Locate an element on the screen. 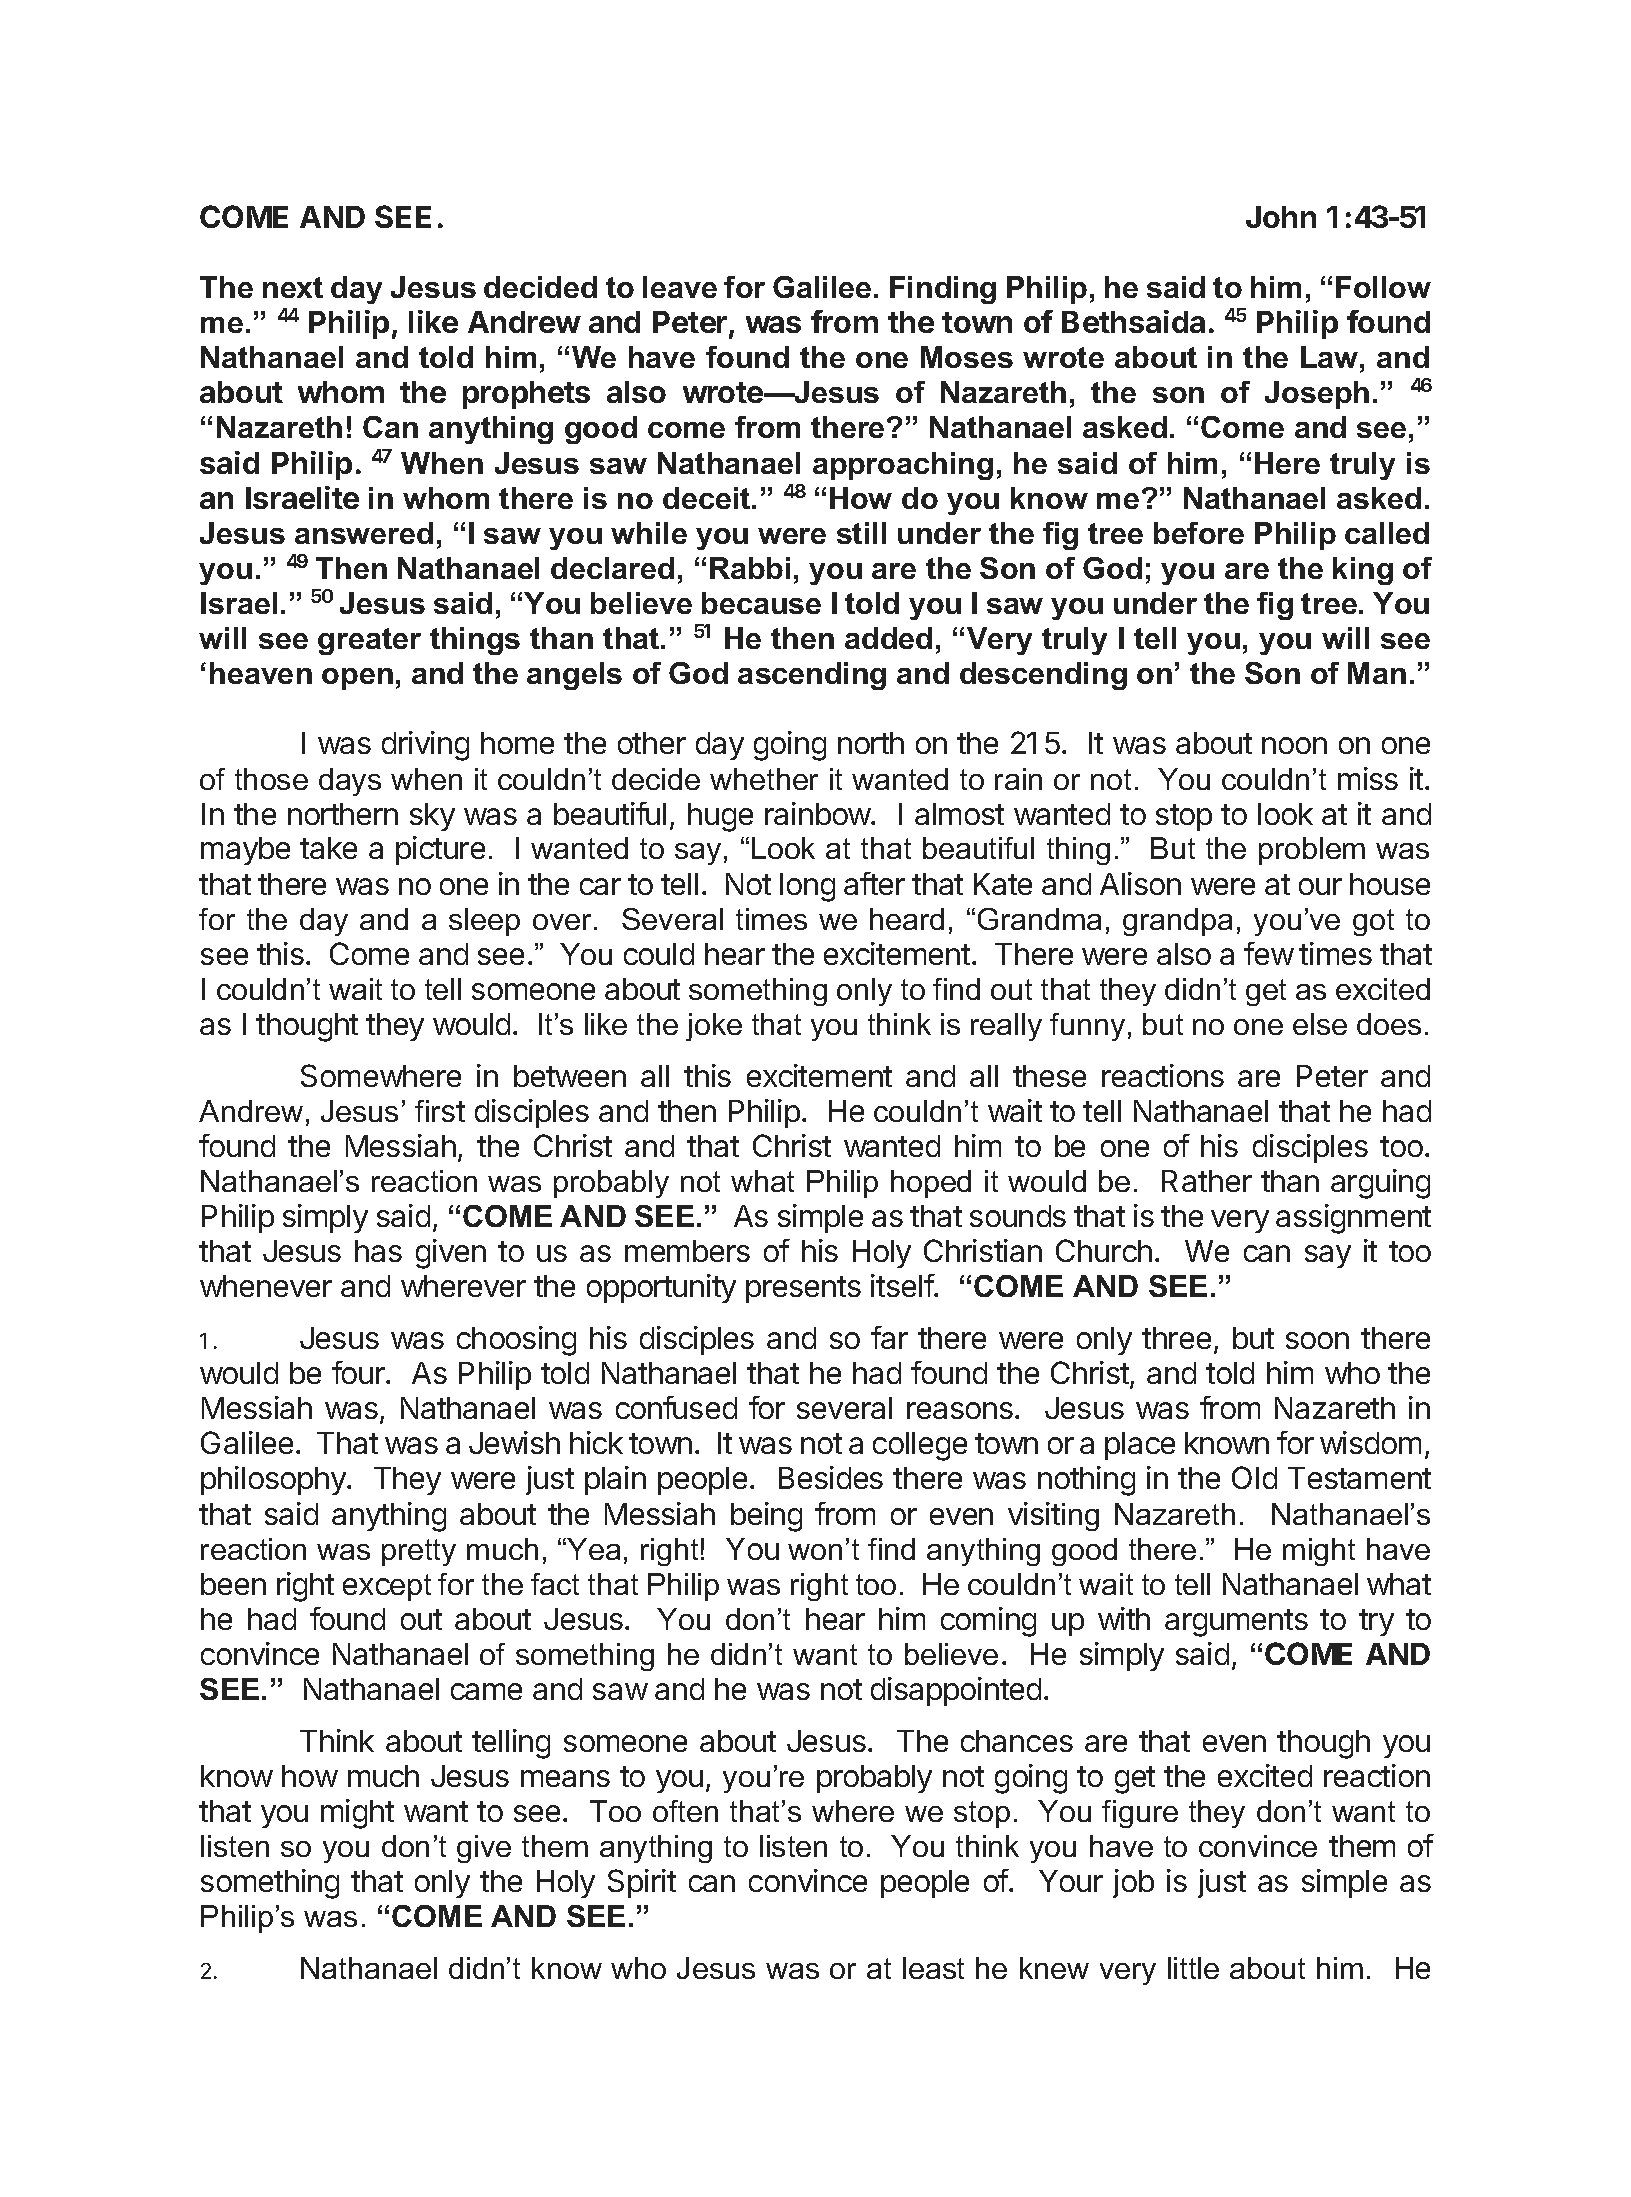 The width and height of the screenshot is (1631, 2197). long is located at coordinates (807, 887).
